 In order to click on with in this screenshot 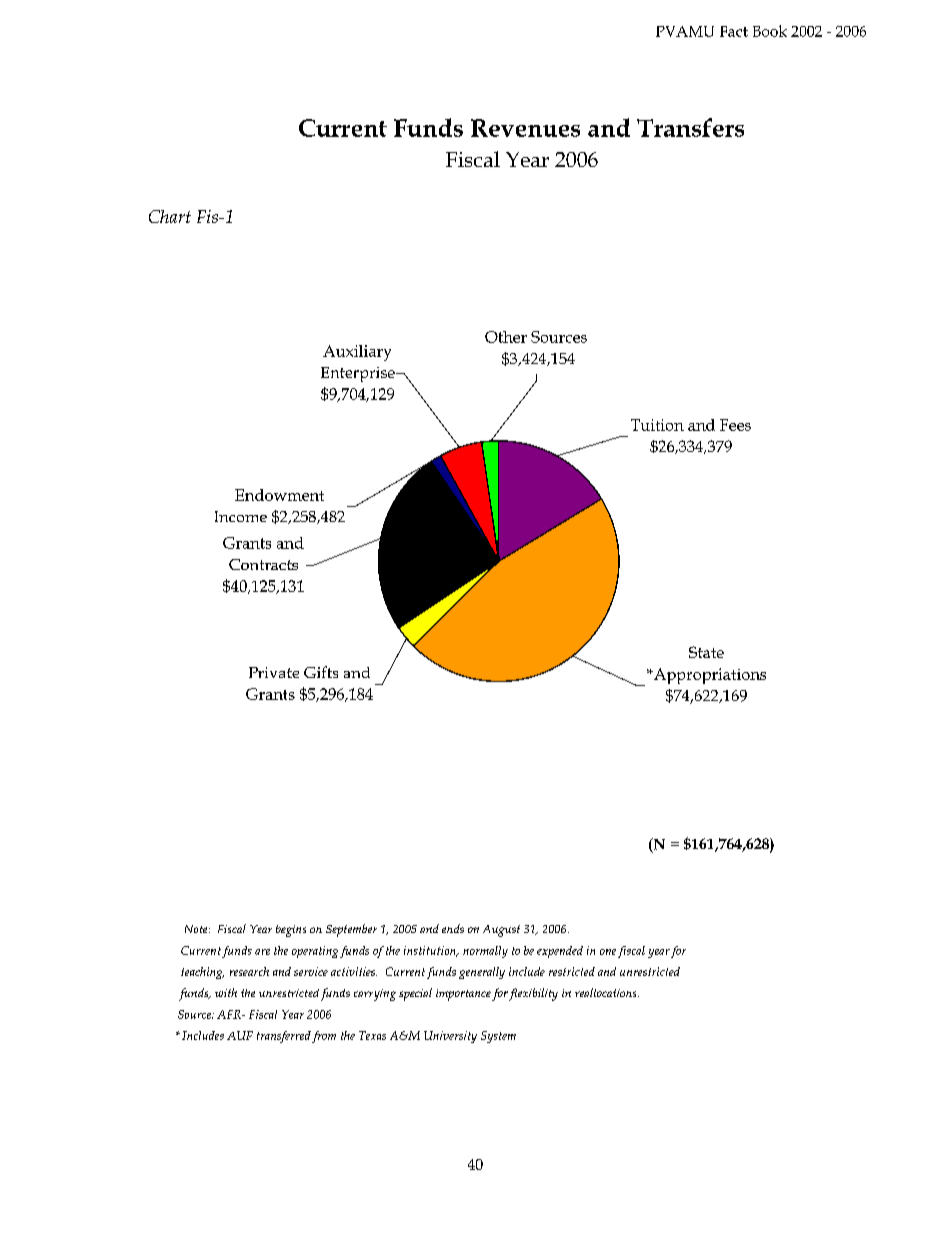, I will do `click(226, 992)`.
